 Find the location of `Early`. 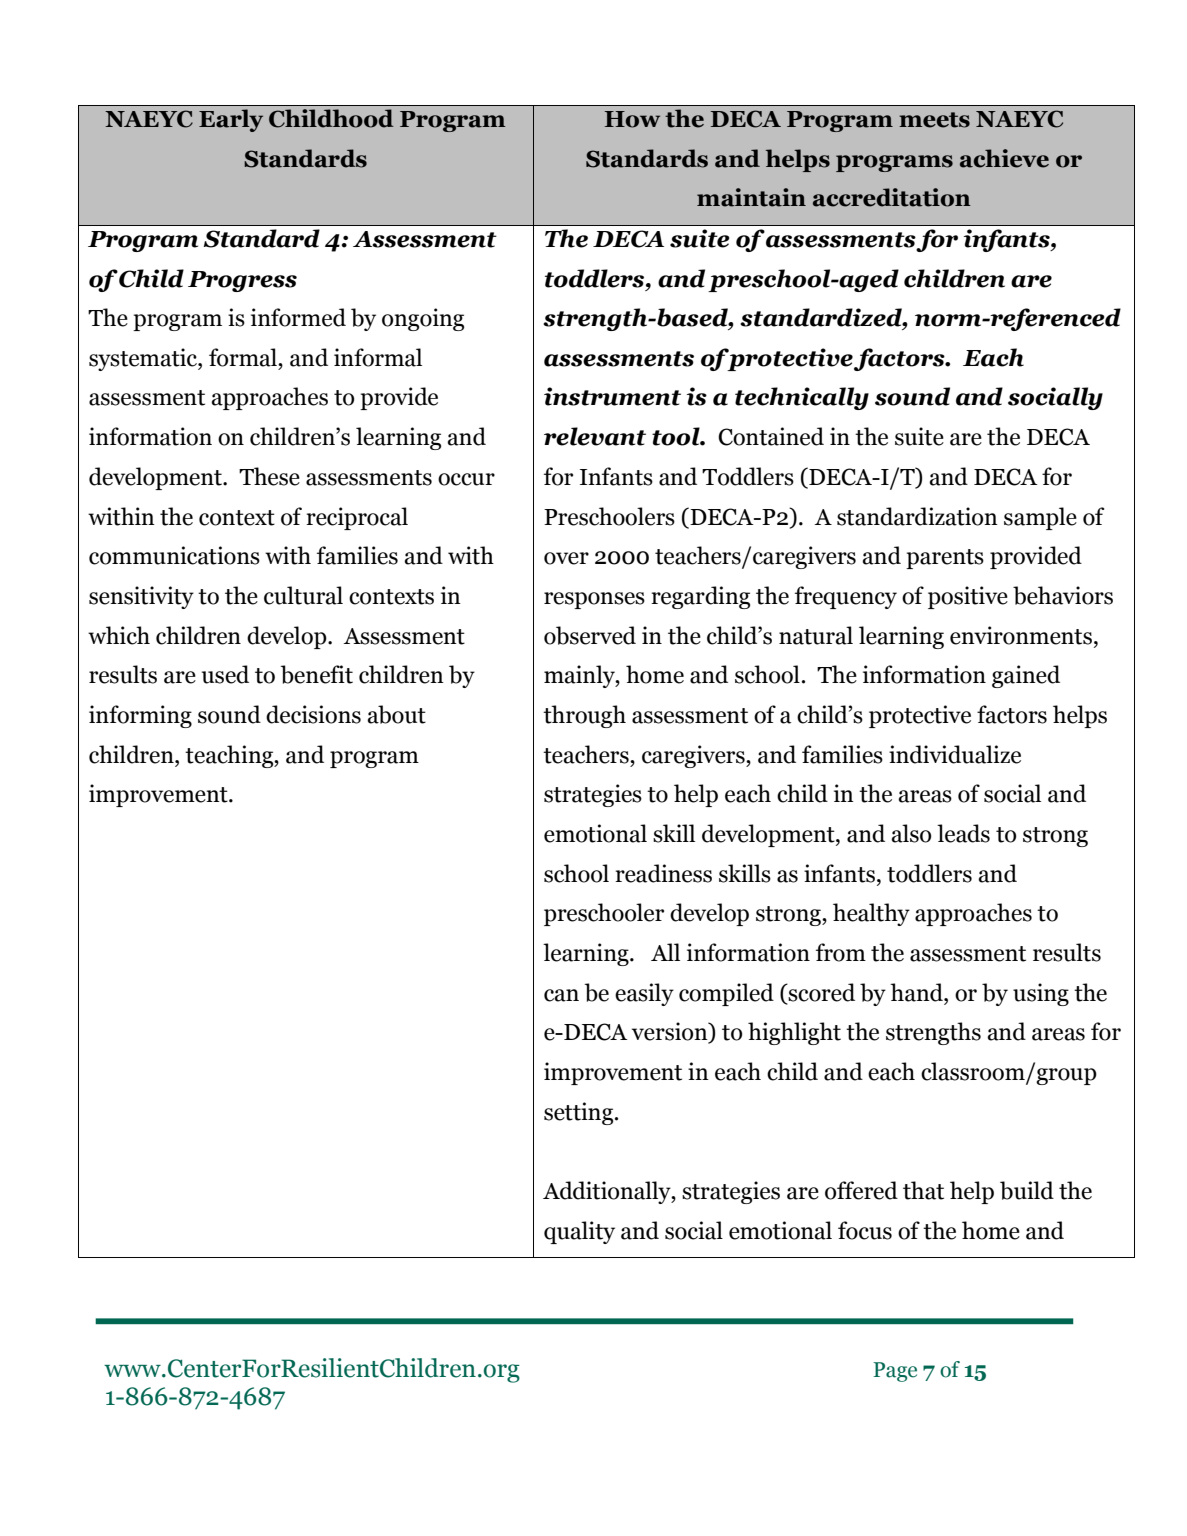

Early is located at coordinates (231, 120).
